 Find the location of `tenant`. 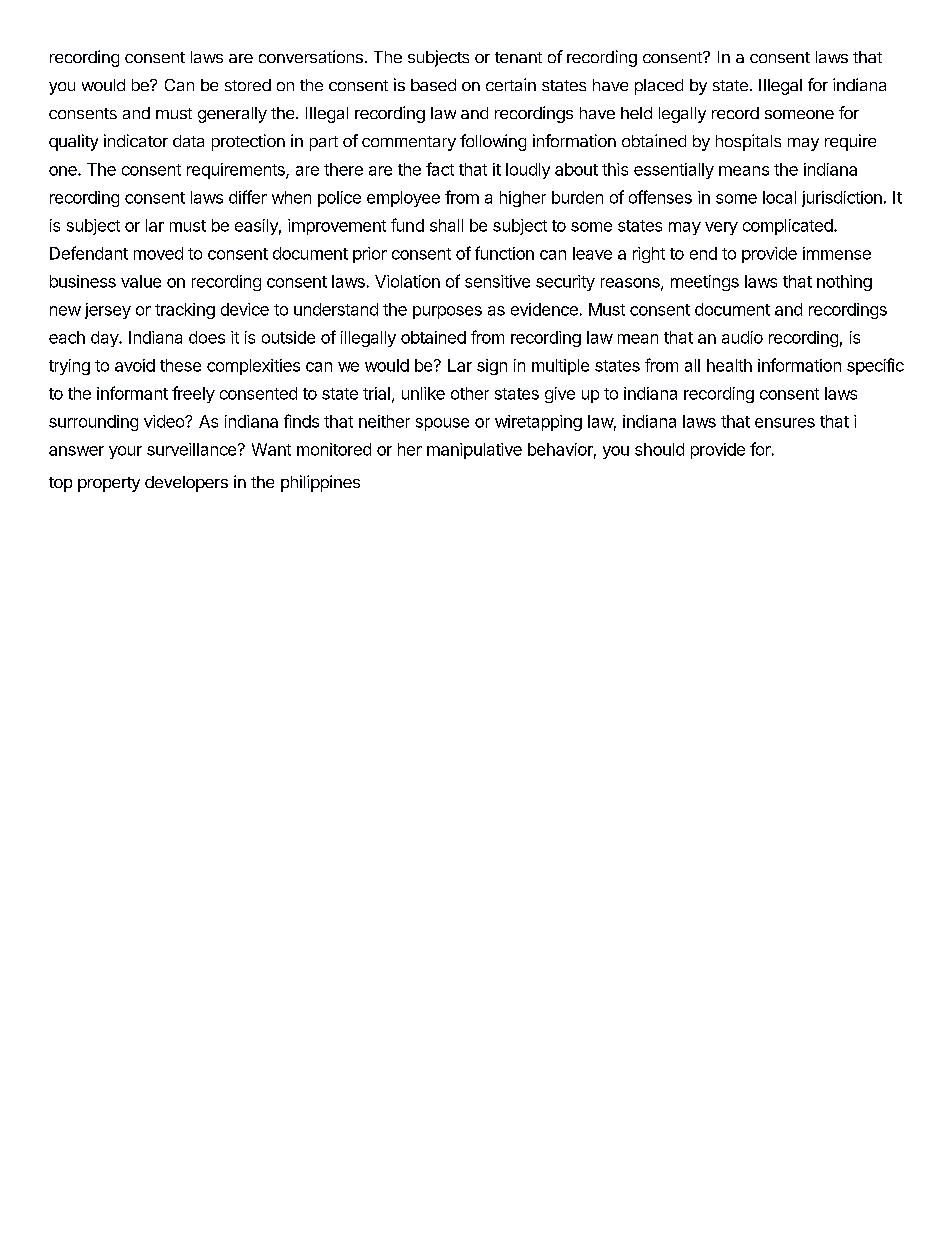

tenant is located at coordinates (518, 57).
